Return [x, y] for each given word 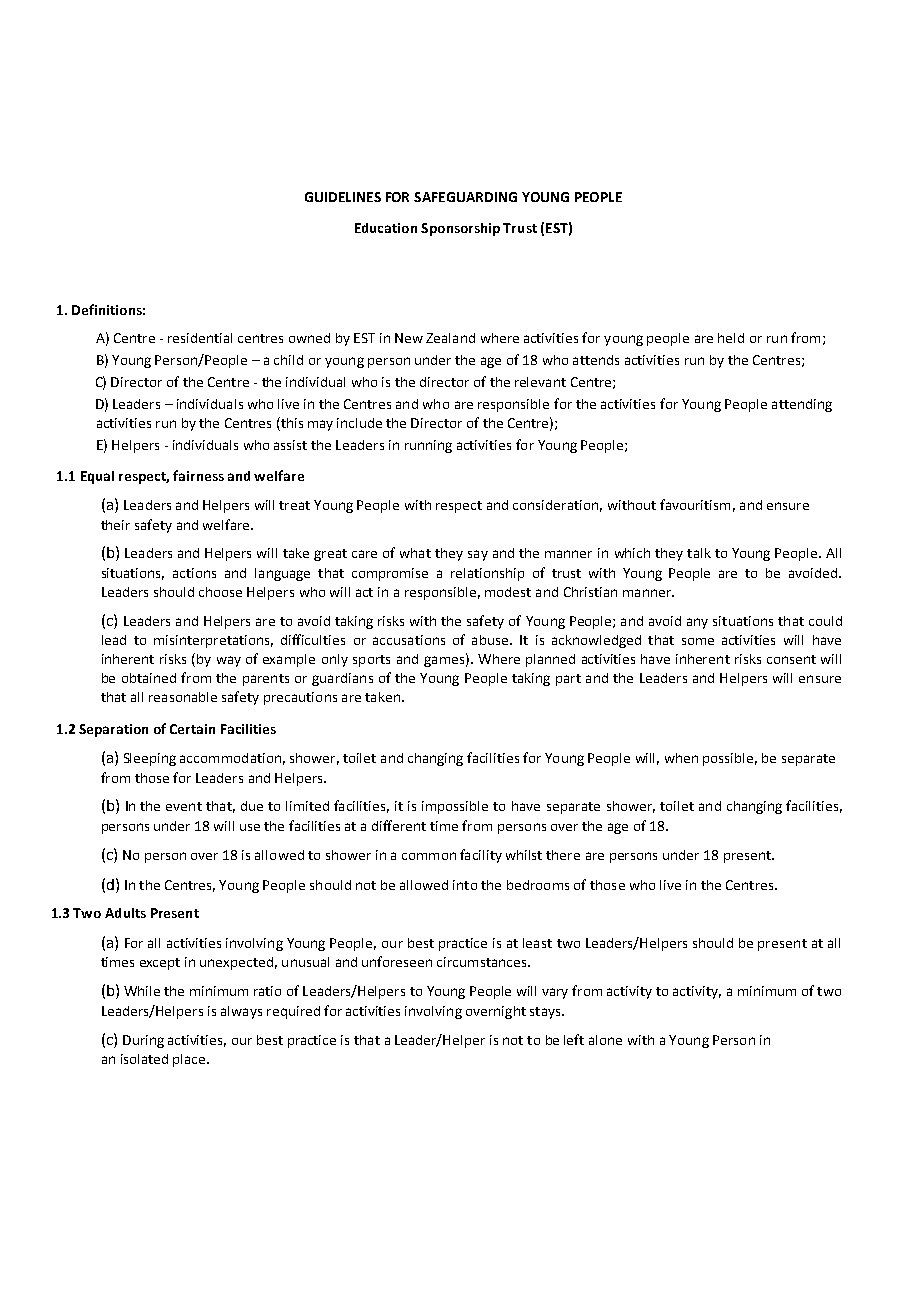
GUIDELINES [343, 197]
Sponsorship [460, 229]
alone [605, 1040]
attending [802, 405]
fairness [198, 475]
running [428, 446]
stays [546, 1013]
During [143, 1041]
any [697, 623]
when [681, 758]
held [731, 338]
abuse [491, 640]
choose [220, 592]
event [184, 806]
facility [481, 856]
